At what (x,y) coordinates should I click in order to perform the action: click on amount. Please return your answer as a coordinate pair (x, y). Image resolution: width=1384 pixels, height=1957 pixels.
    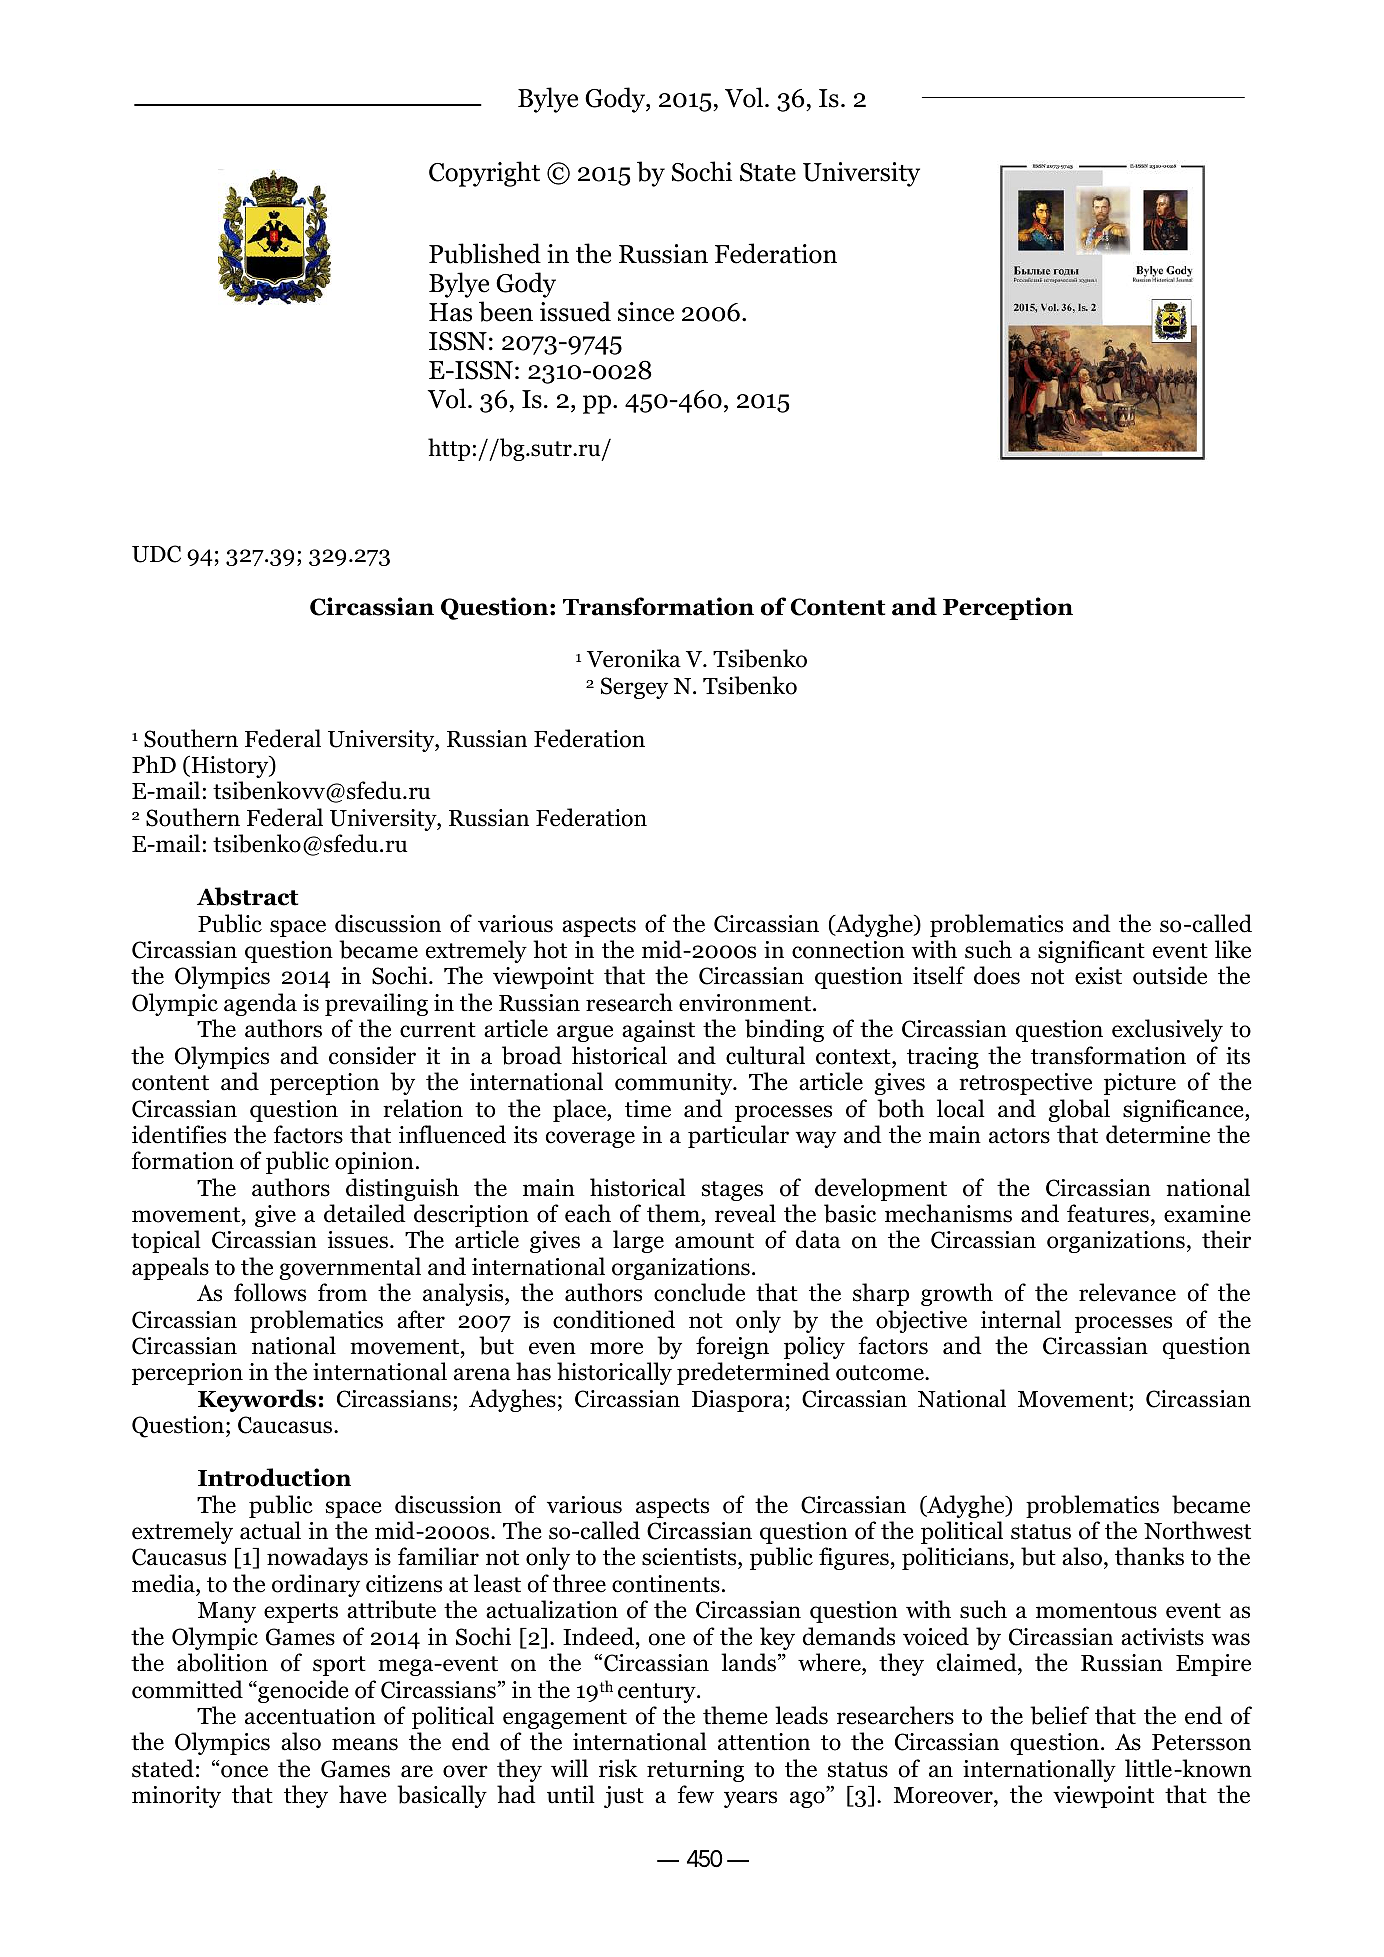
    Looking at the image, I should click on (714, 1241).
